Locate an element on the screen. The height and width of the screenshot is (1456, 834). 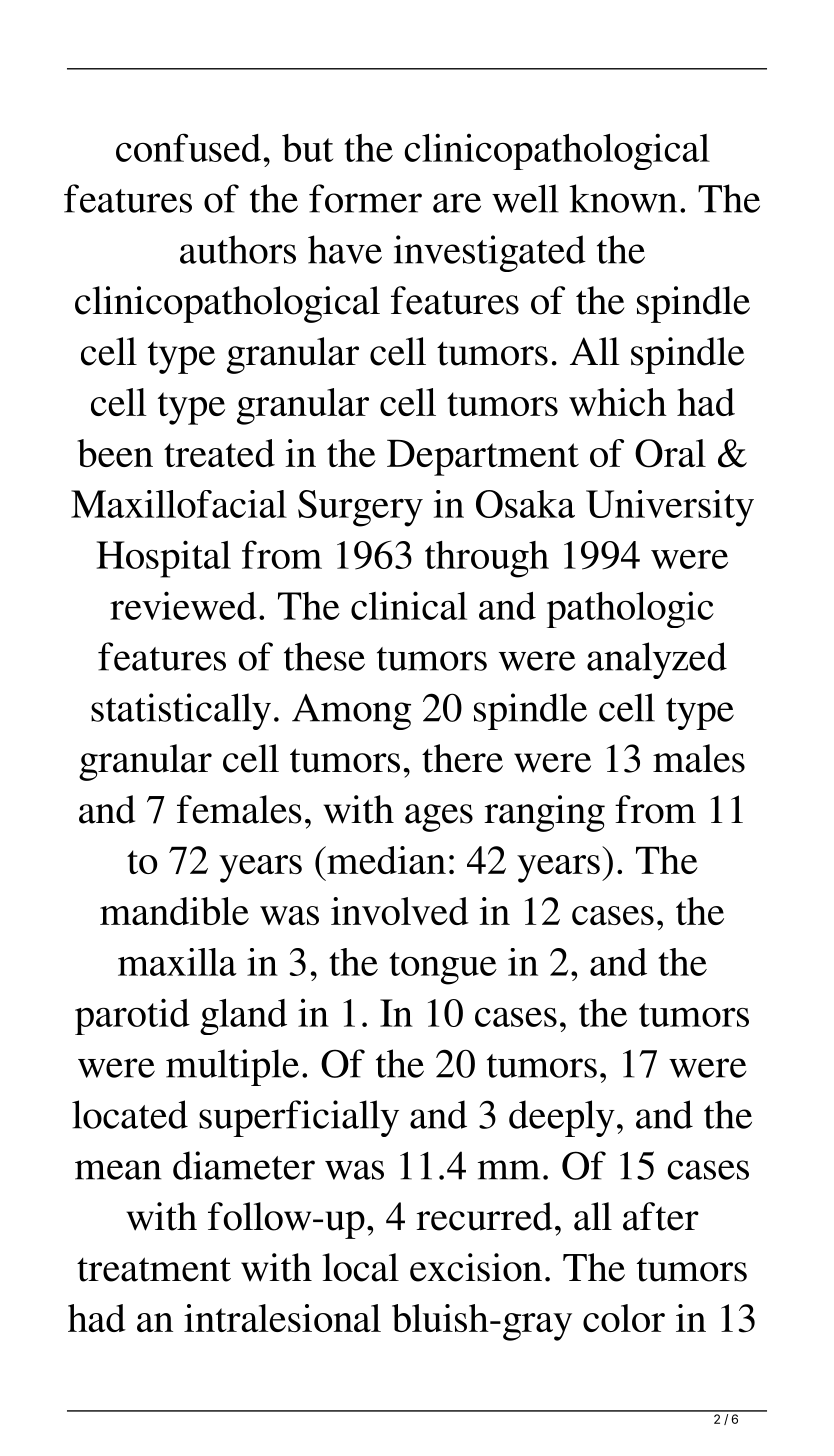
former is located at coordinates (365, 198).
